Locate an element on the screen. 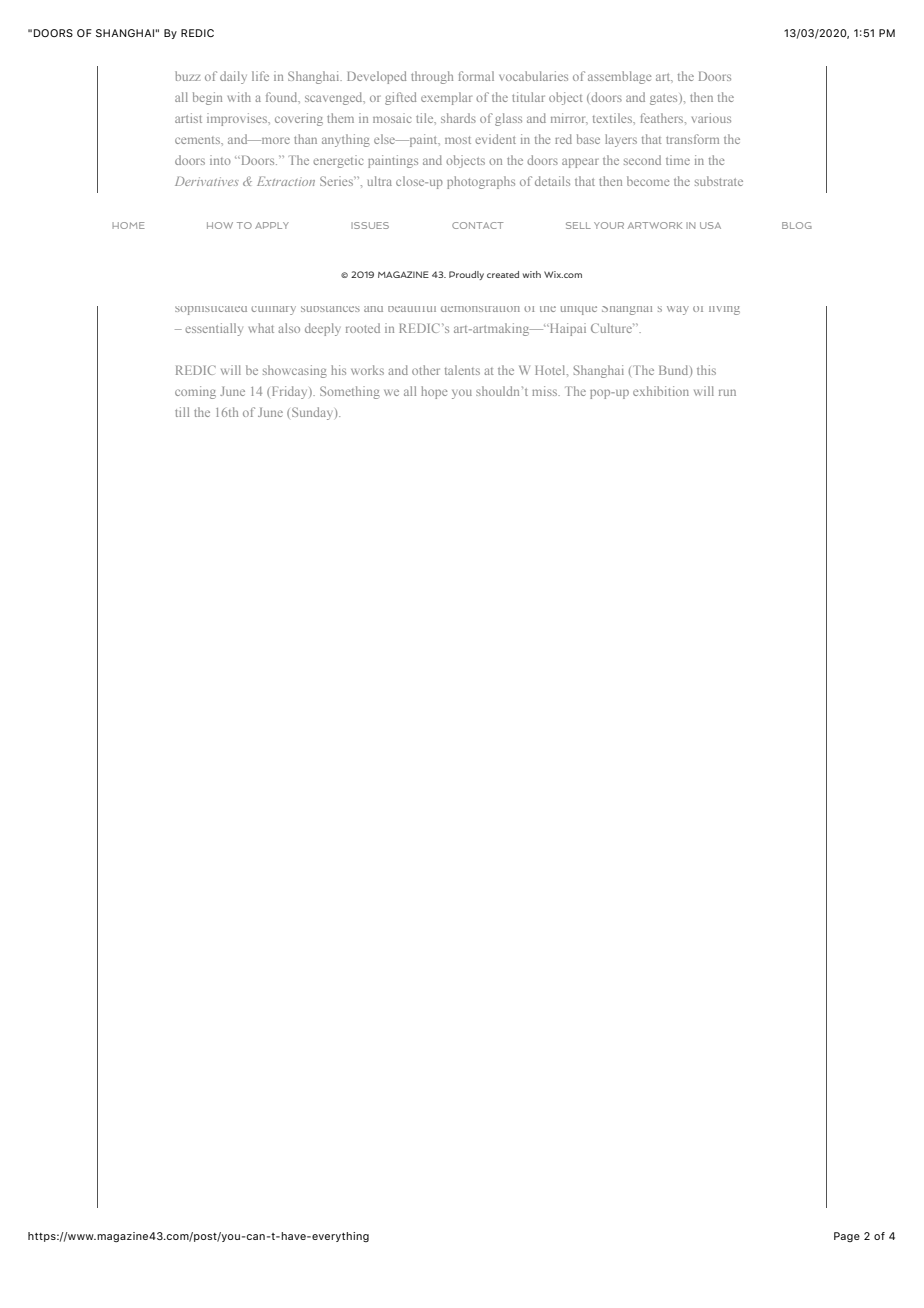 The width and height of the screenshot is (924, 1308). run is located at coordinates (727, 392).
